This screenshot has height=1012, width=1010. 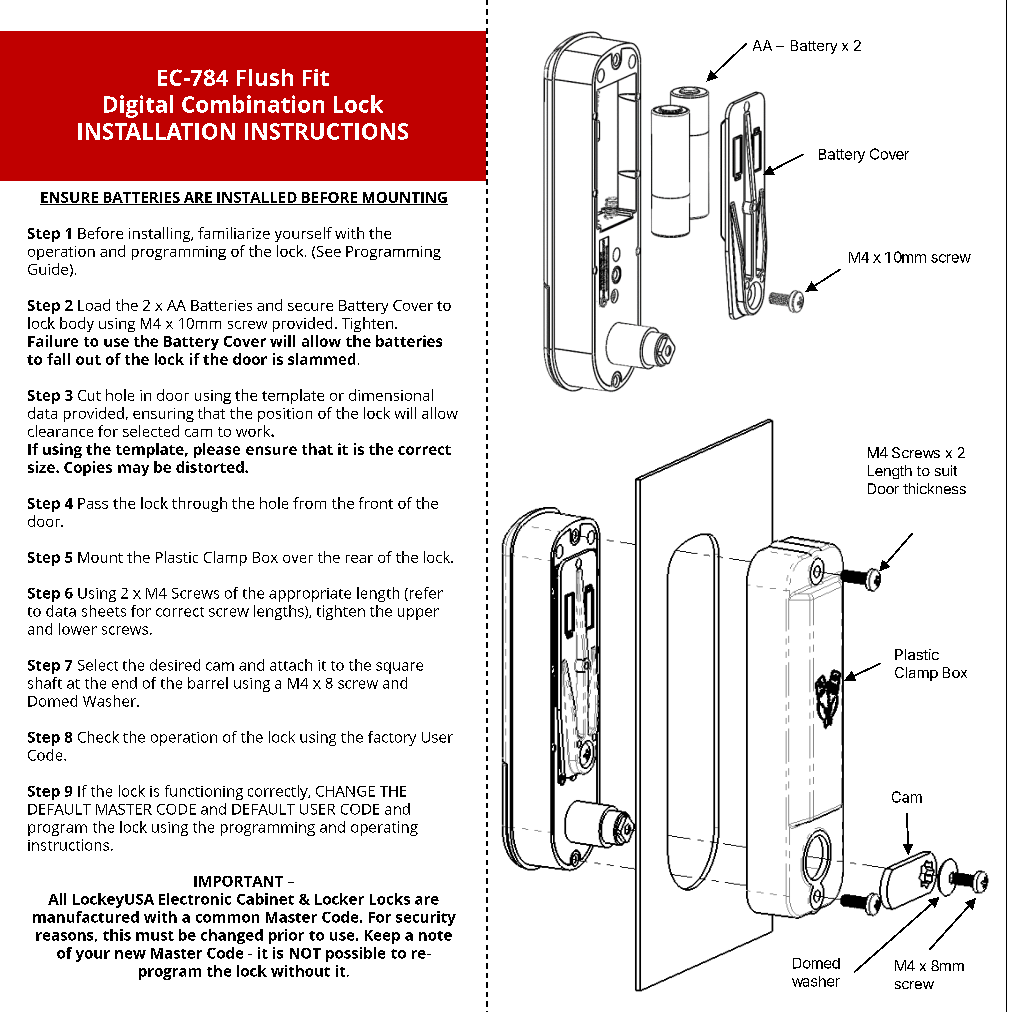 What do you see at coordinates (138, 106) in the screenshot?
I see `Digital` at bounding box center [138, 106].
